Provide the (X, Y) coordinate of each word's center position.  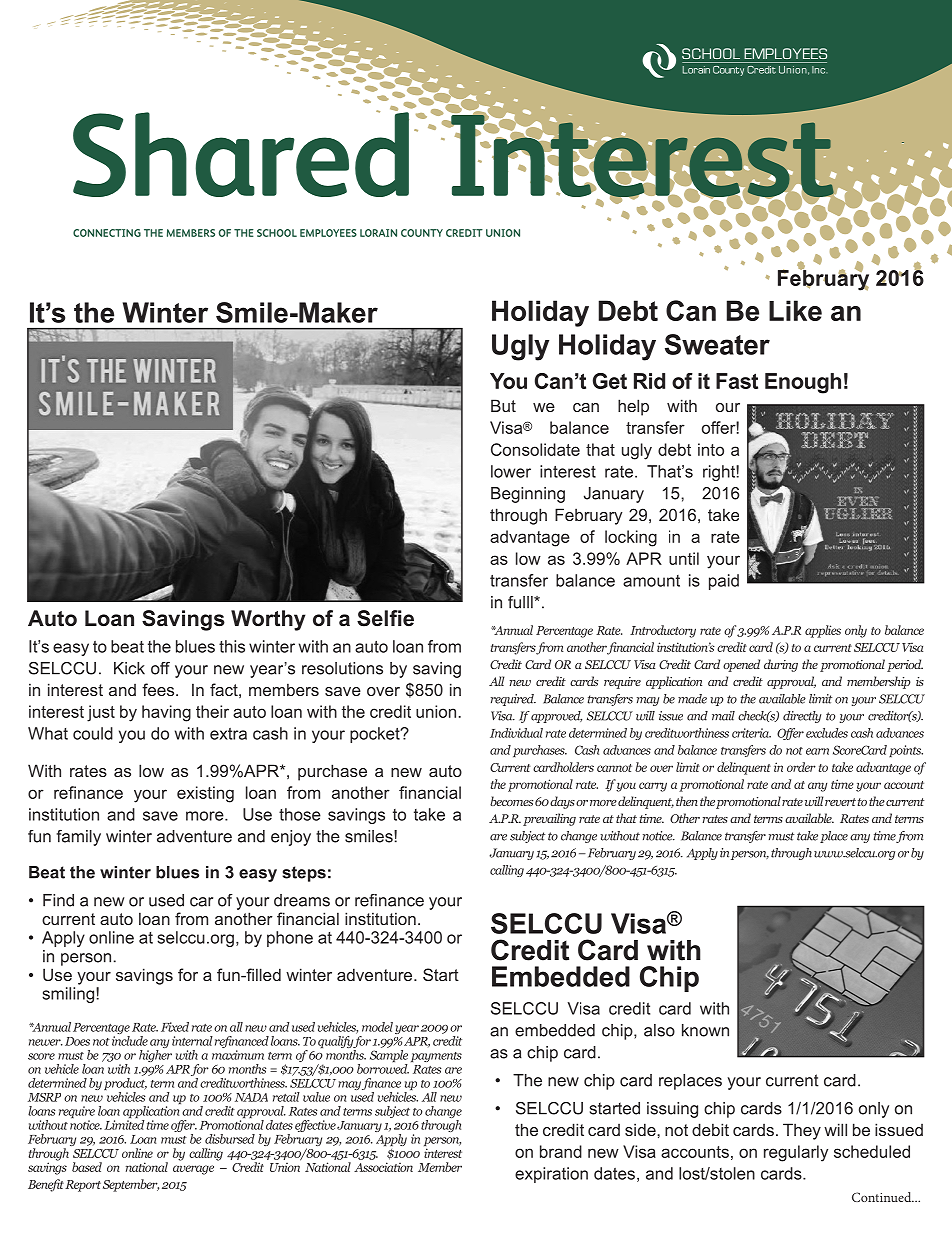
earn (817, 751)
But (503, 405)
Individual (516, 733)
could (93, 733)
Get (610, 381)
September (131, 1185)
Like (795, 310)
